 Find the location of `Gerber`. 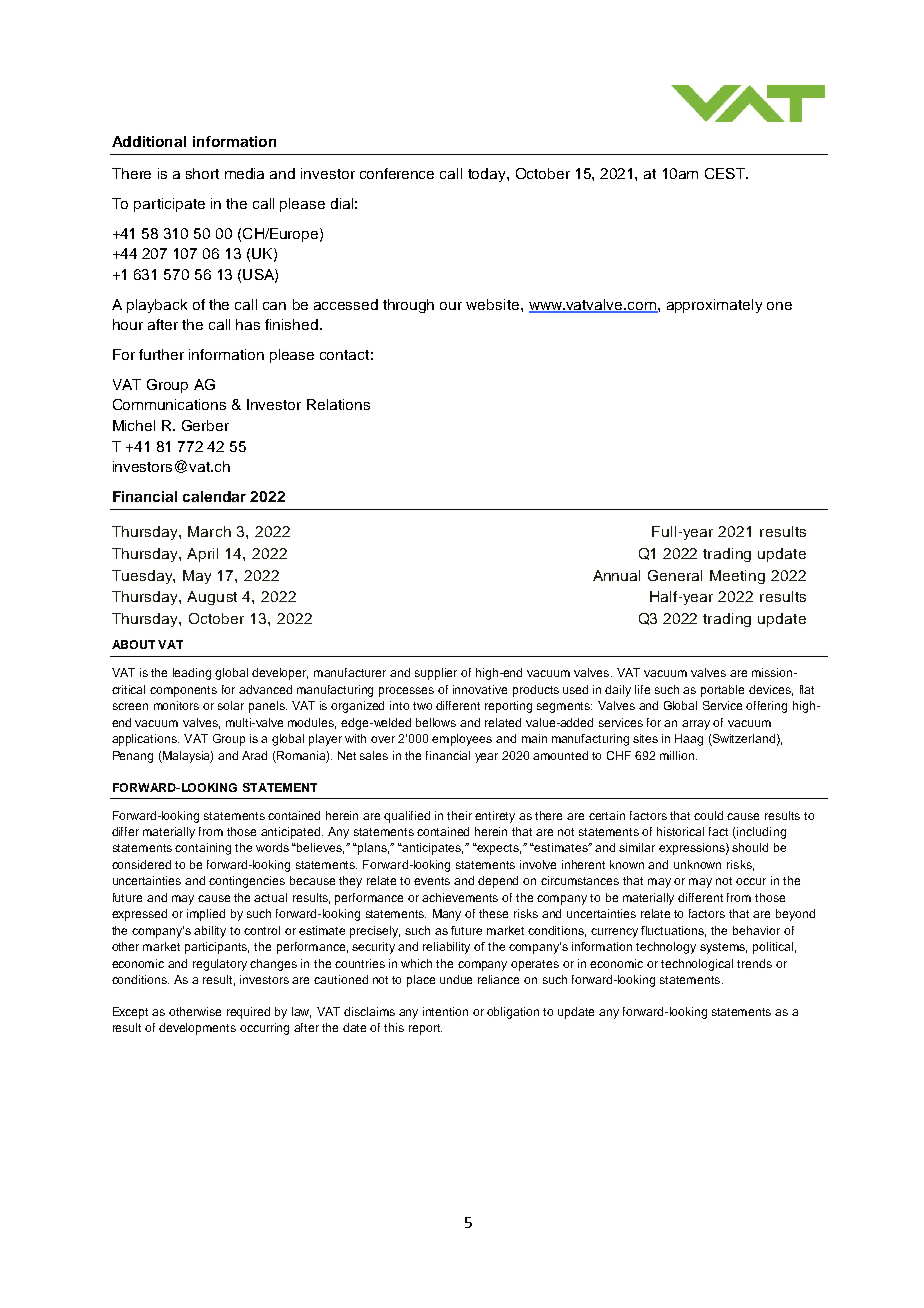

Gerber is located at coordinates (205, 425).
